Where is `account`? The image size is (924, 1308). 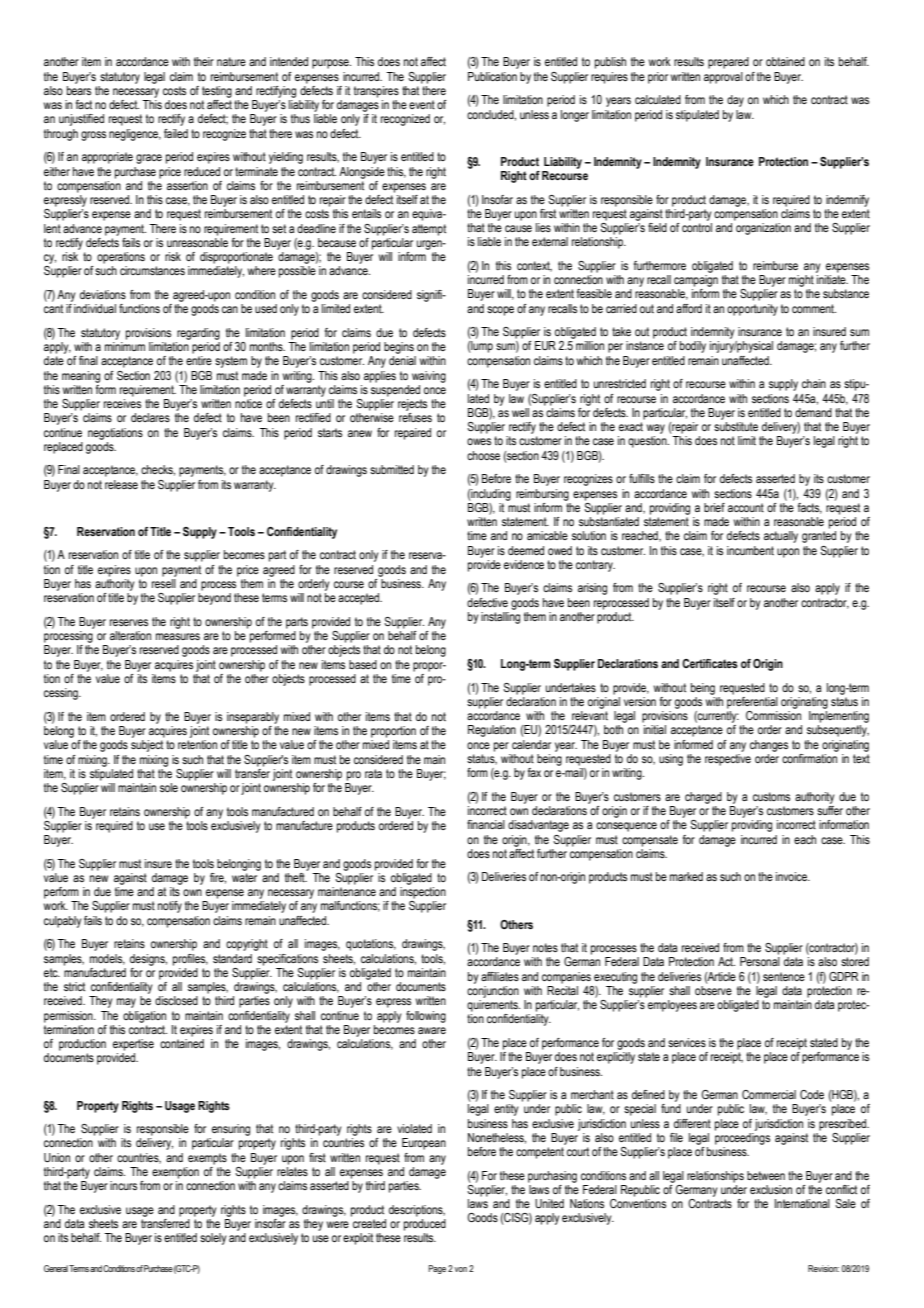 account is located at coordinates (746, 507).
